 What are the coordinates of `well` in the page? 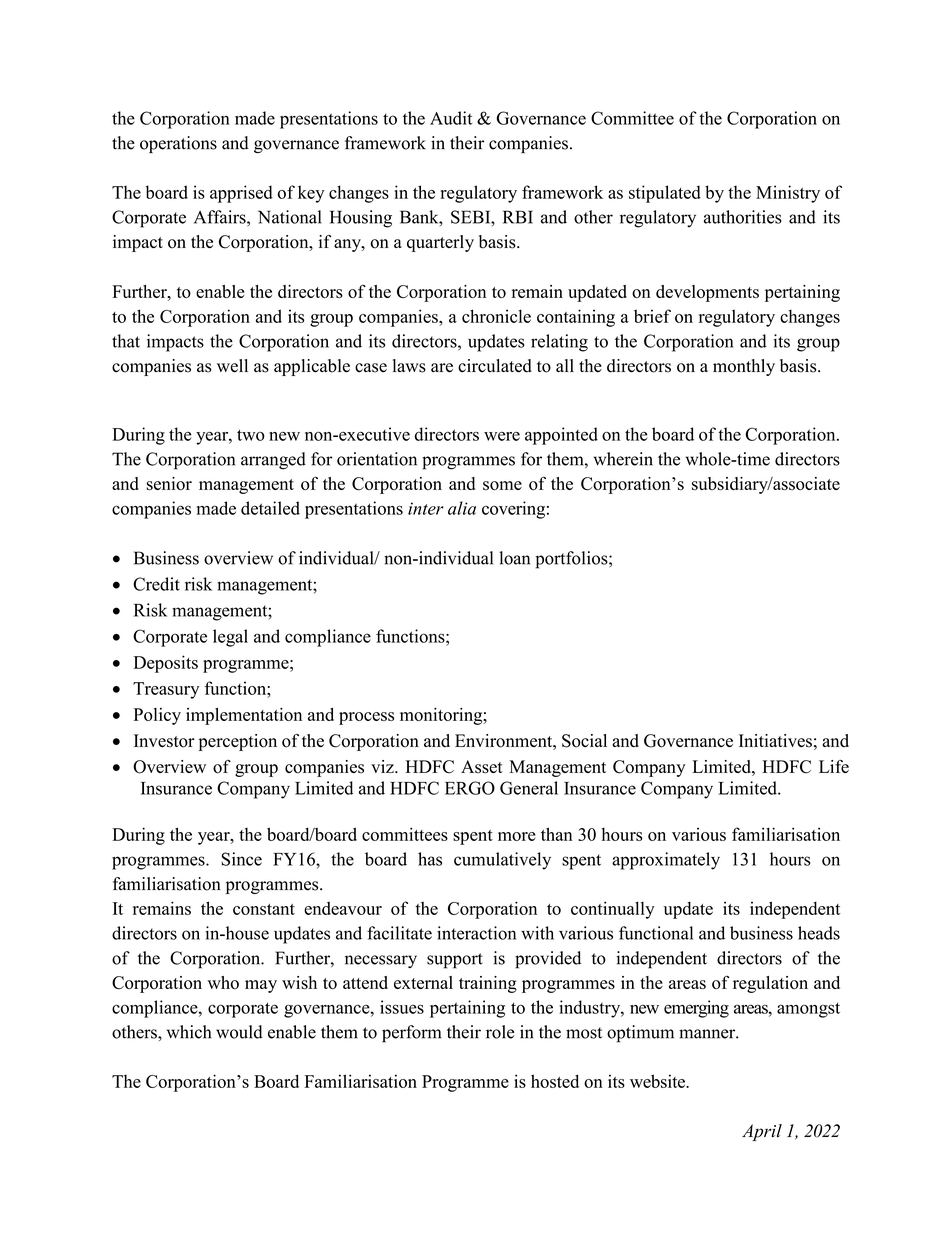 It's located at (232, 366).
